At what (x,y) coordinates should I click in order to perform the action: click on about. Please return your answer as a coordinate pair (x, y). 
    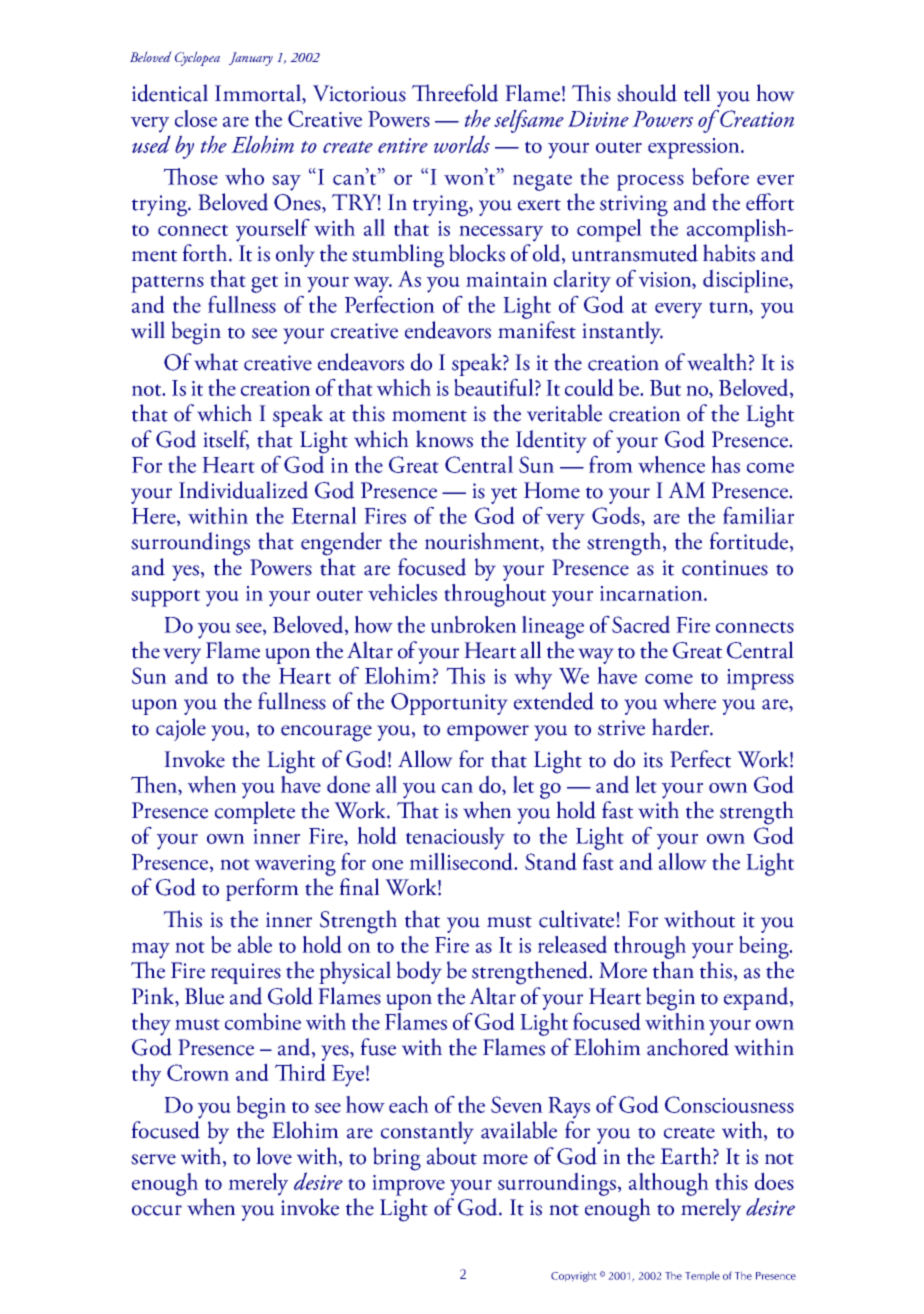
    Looking at the image, I should click on (452, 1156).
